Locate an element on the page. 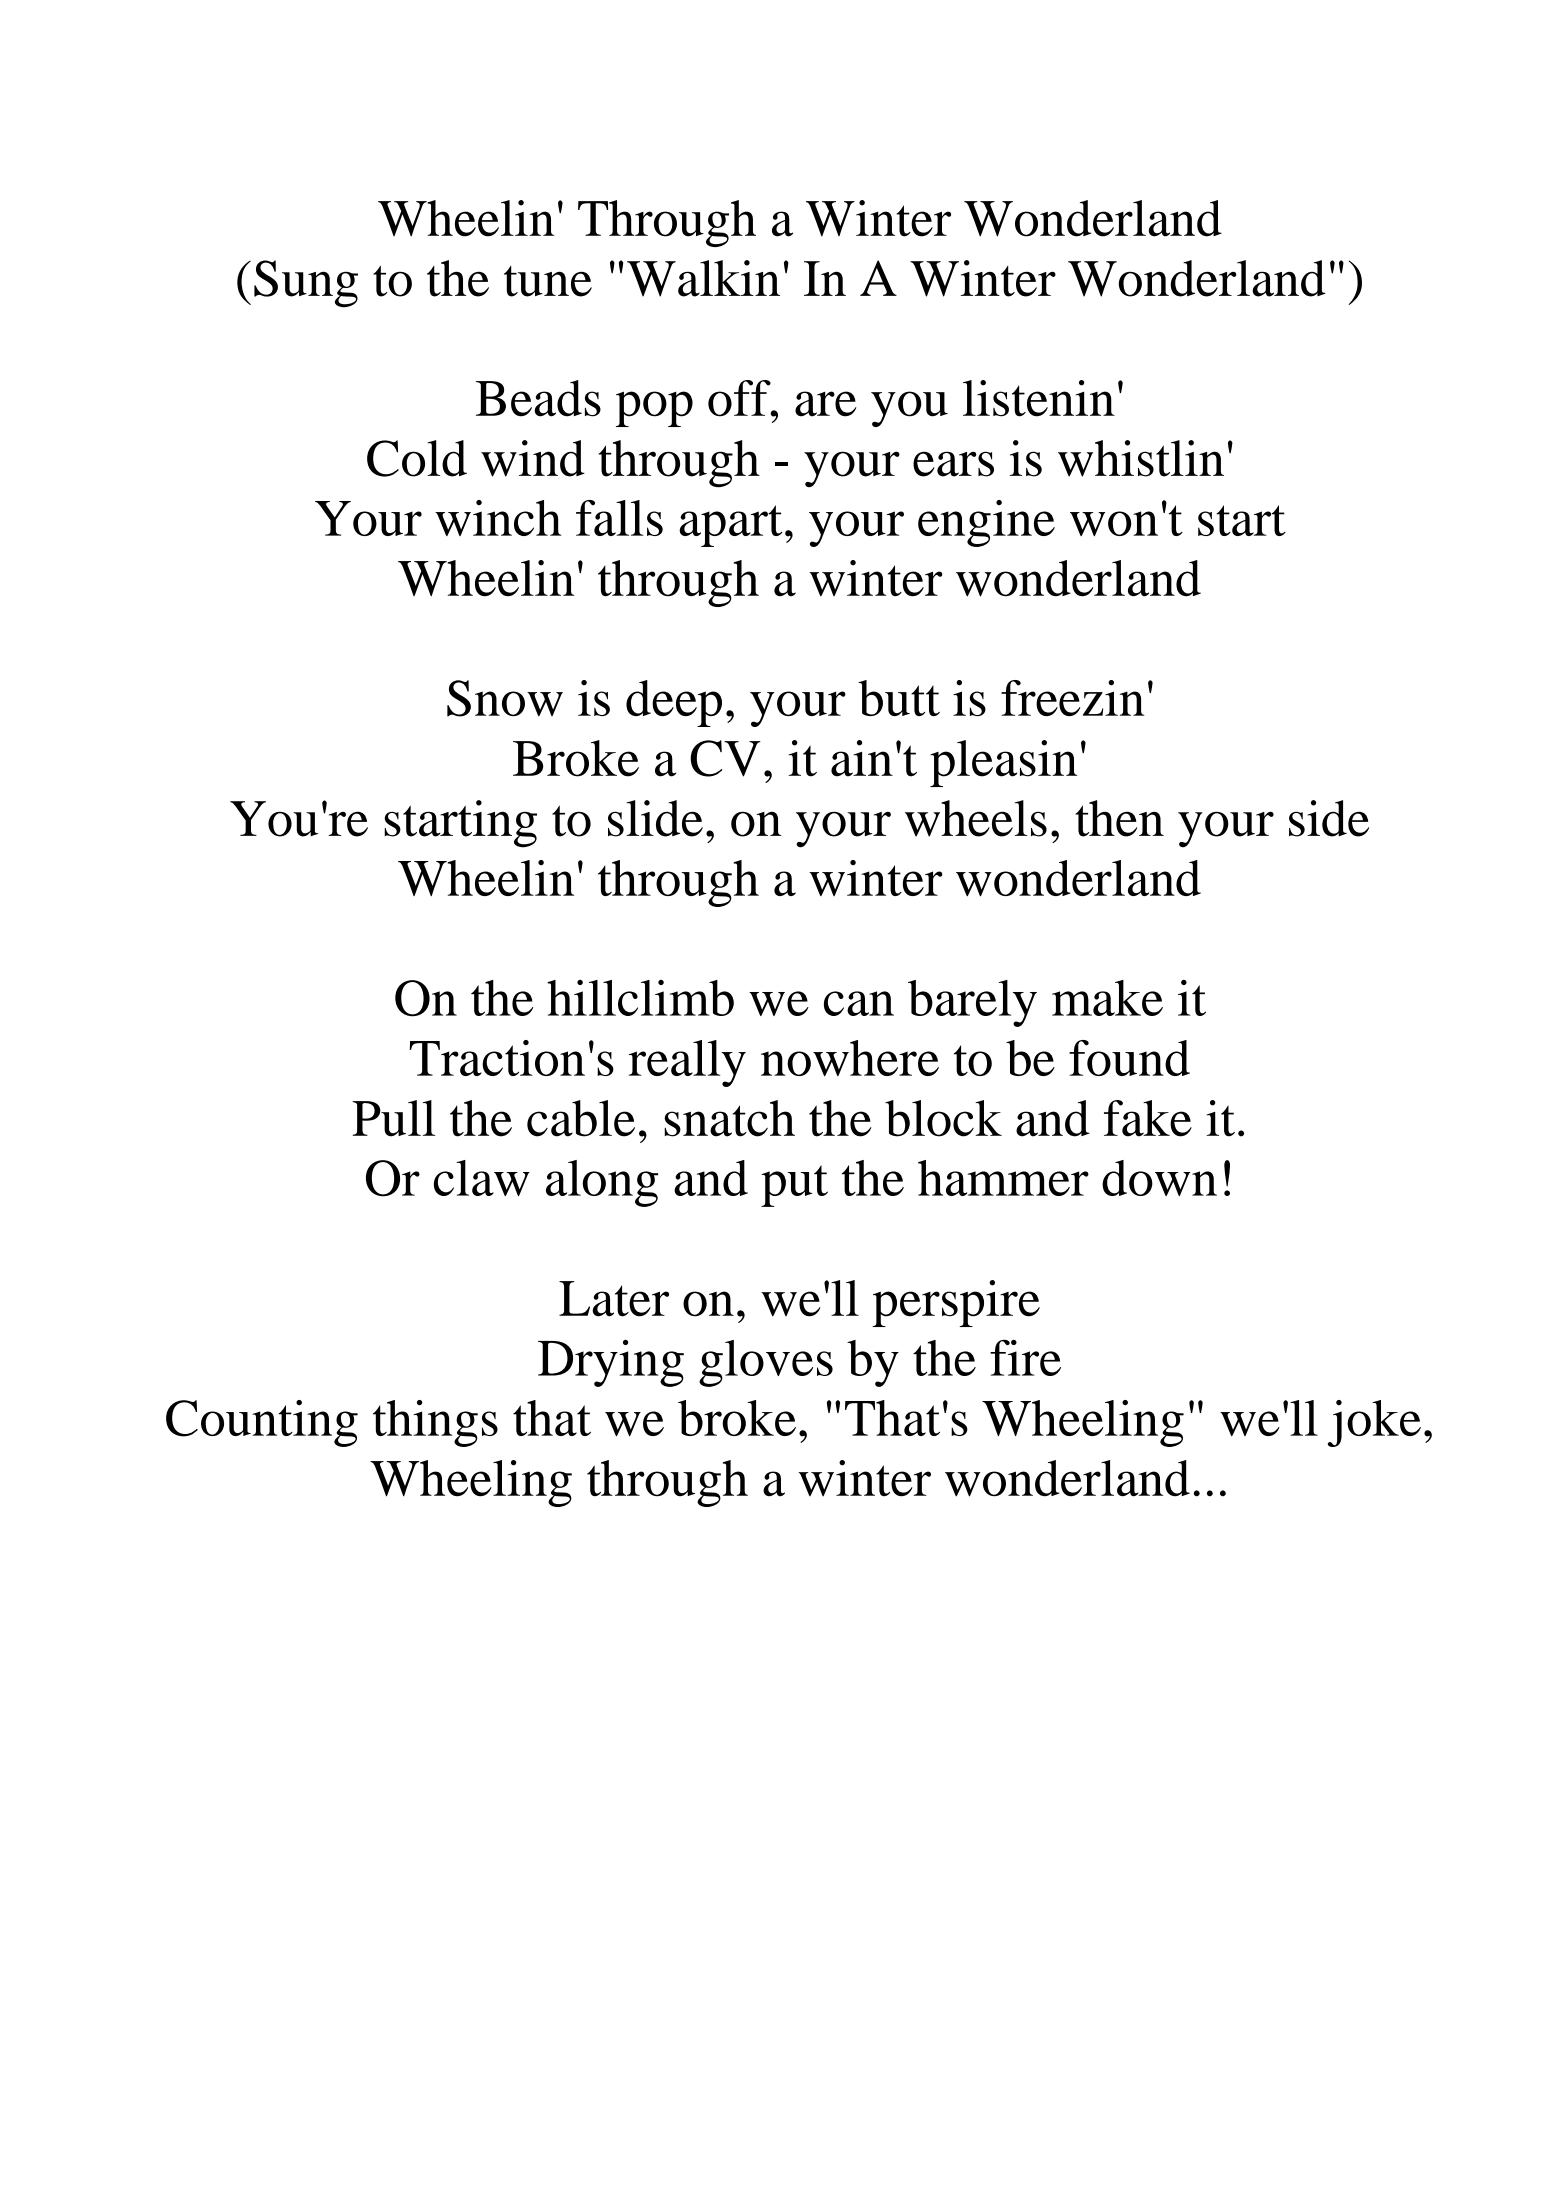  apart is located at coordinates (730, 526).
